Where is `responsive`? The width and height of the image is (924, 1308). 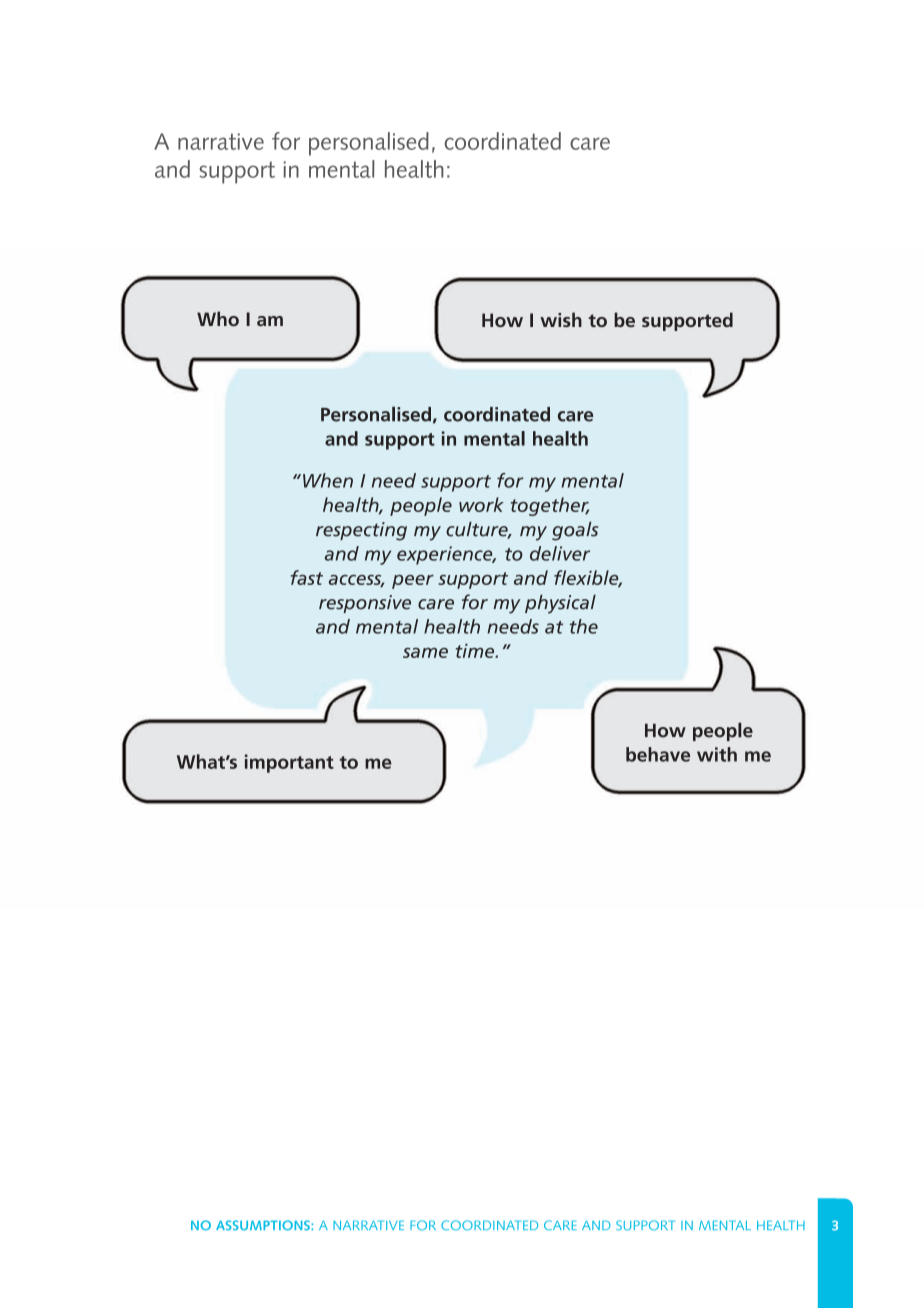 responsive is located at coordinates (365, 604).
